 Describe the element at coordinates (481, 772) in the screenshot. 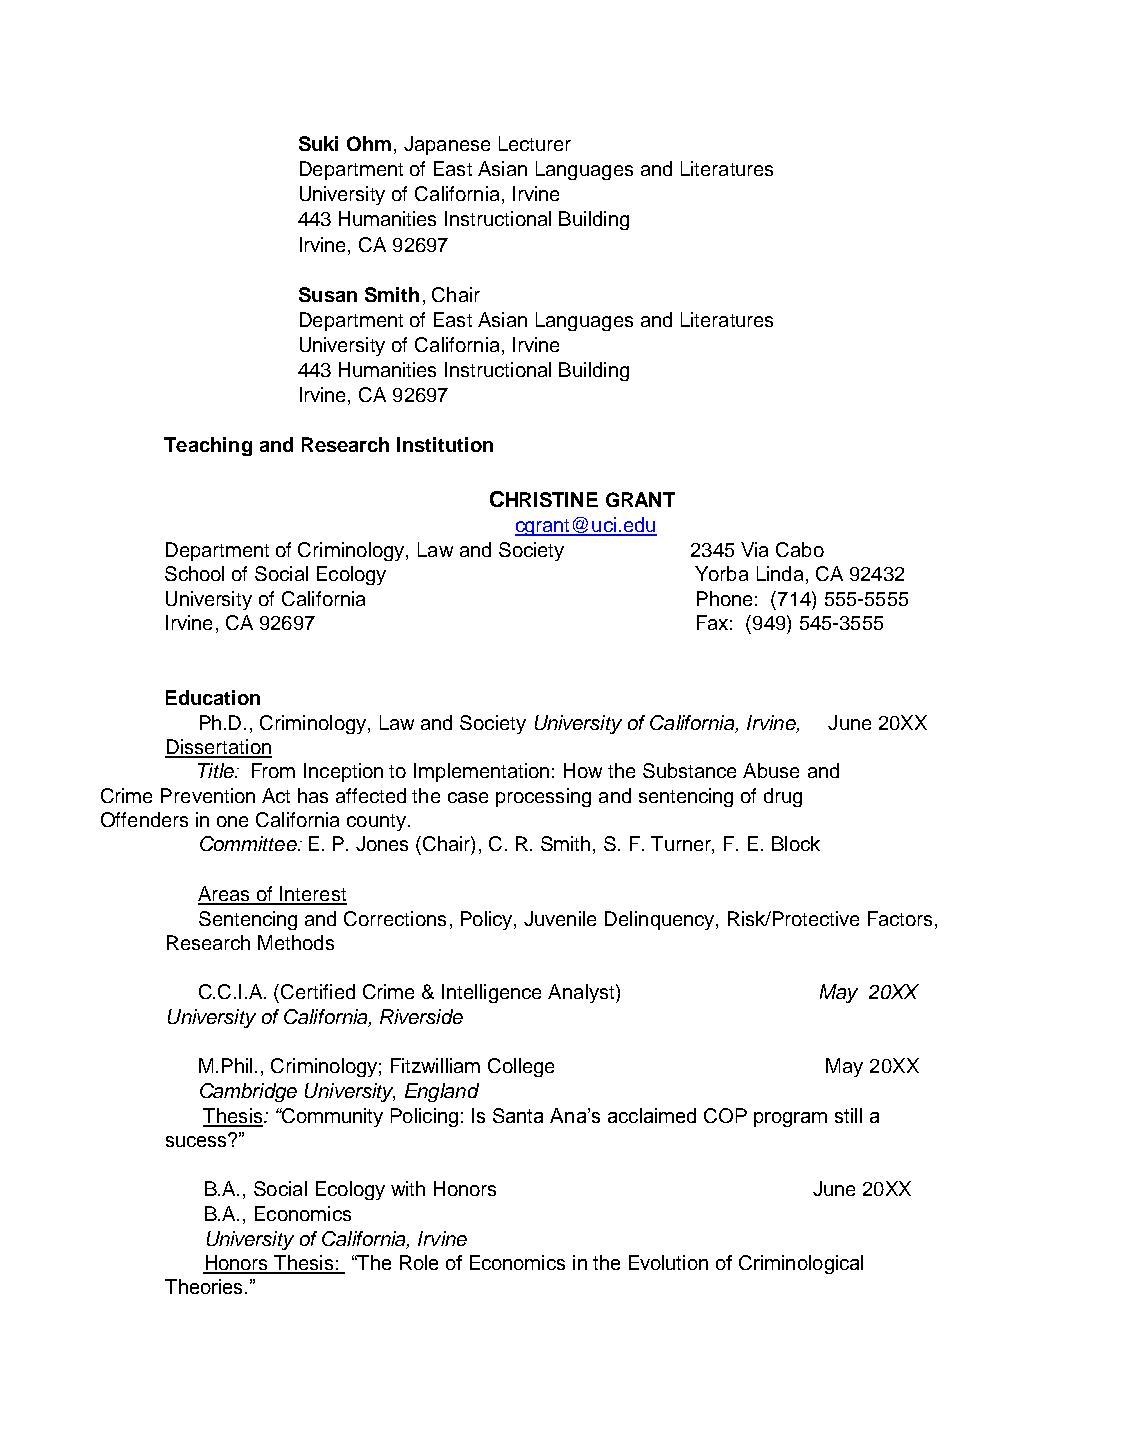

I see `Implementation` at that location.
